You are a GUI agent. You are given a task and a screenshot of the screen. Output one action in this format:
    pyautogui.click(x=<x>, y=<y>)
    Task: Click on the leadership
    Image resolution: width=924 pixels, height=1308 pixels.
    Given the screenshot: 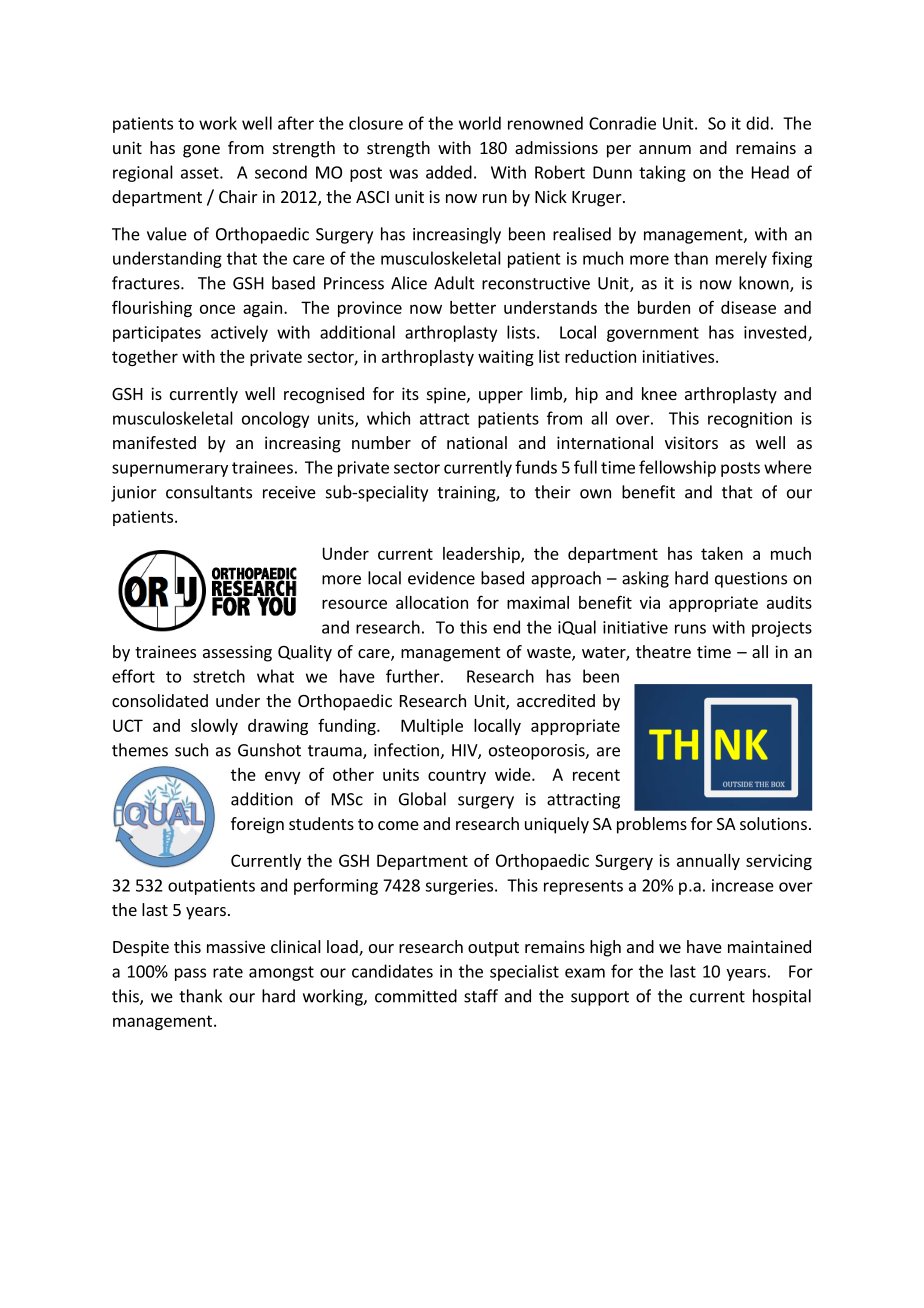 What is the action you would take?
    pyautogui.click(x=482, y=555)
